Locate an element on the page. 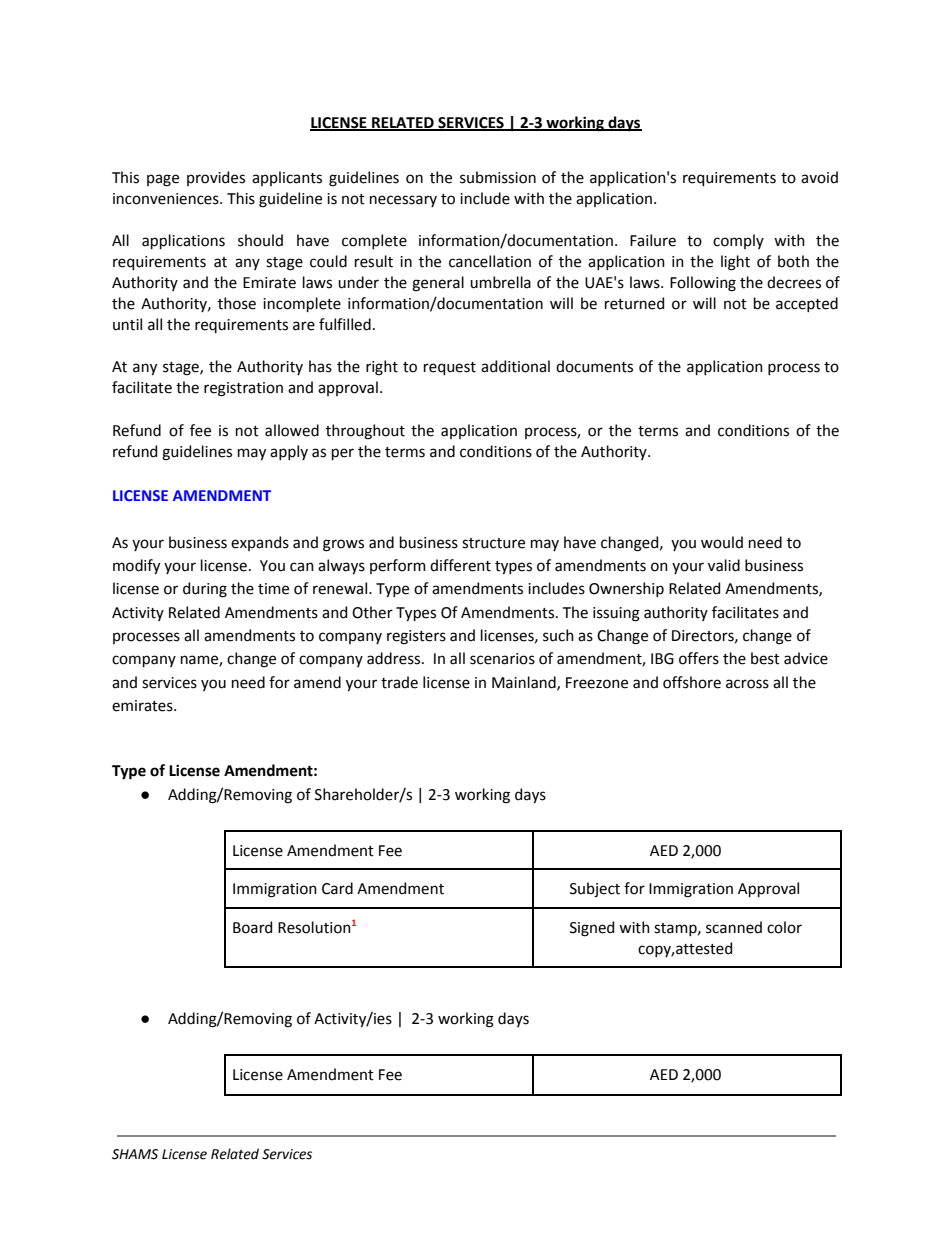 The image size is (952, 1233). Subject is located at coordinates (595, 889).
